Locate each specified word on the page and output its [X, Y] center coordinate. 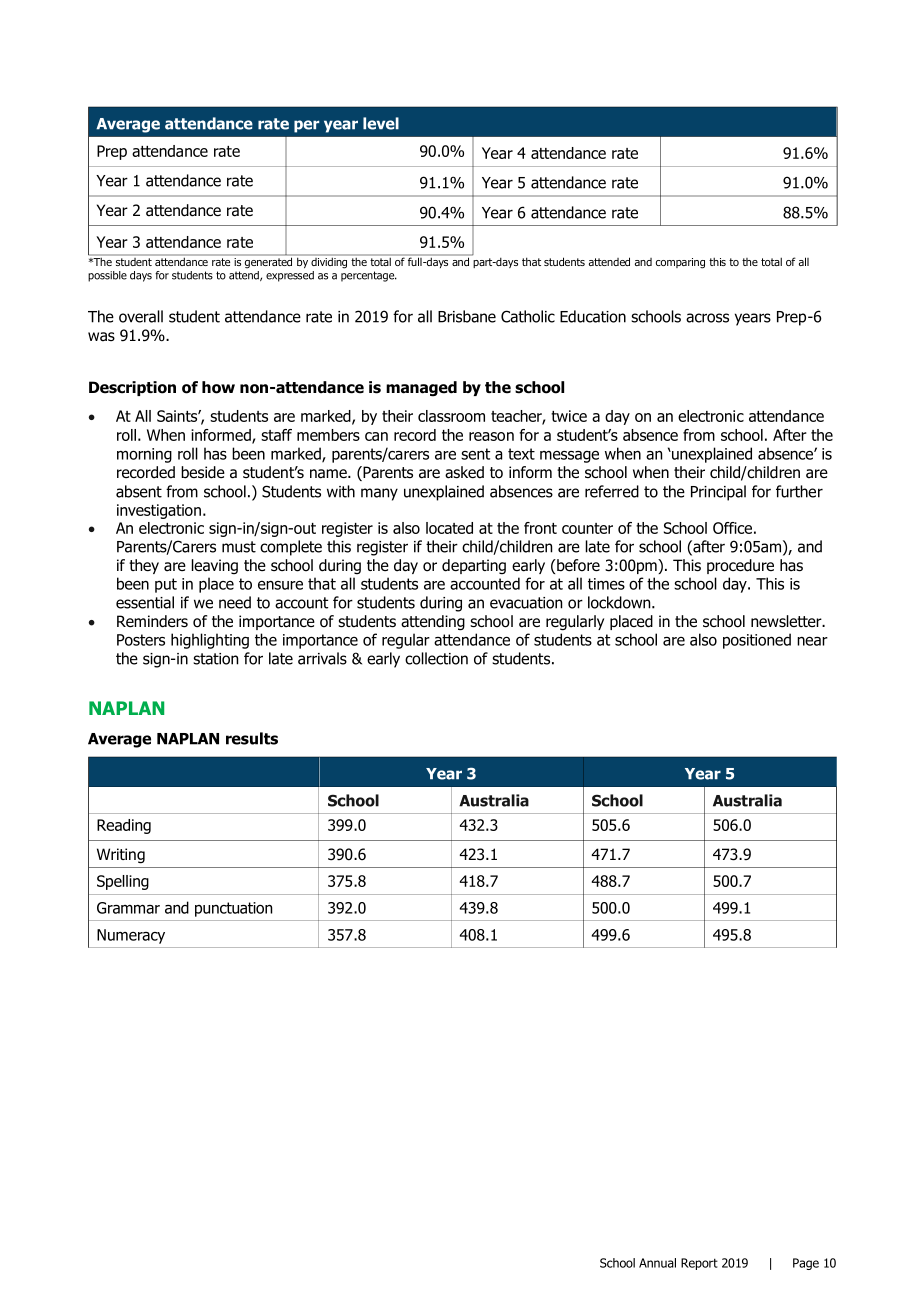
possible [107, 276]
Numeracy [131, 936]
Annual [657, 1263]
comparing [680, 263]
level [381, 123]
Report [699, 1264]
